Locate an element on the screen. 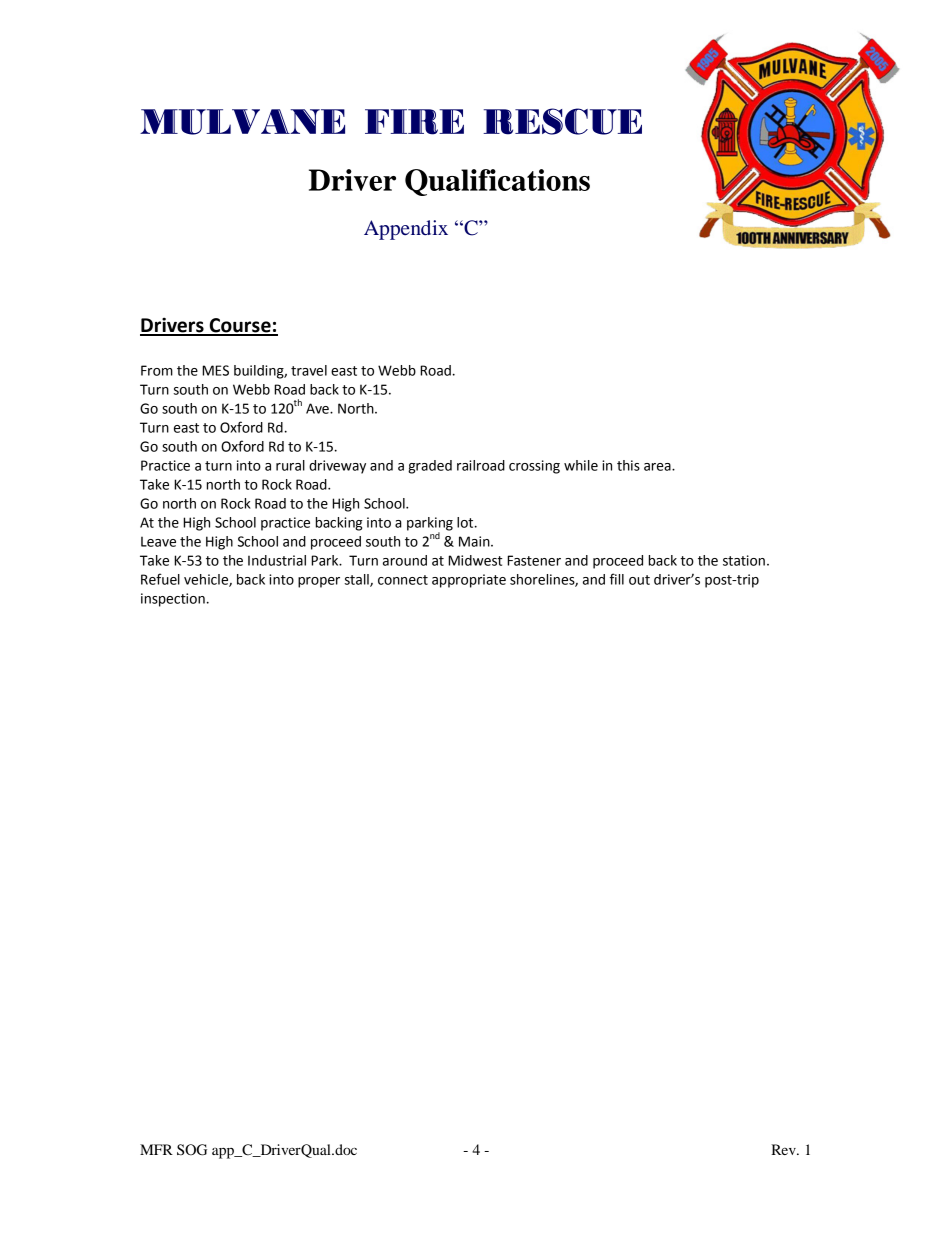 This screenshot has width=952, height=1233. FIRE is located at coordinates (414, 122).
